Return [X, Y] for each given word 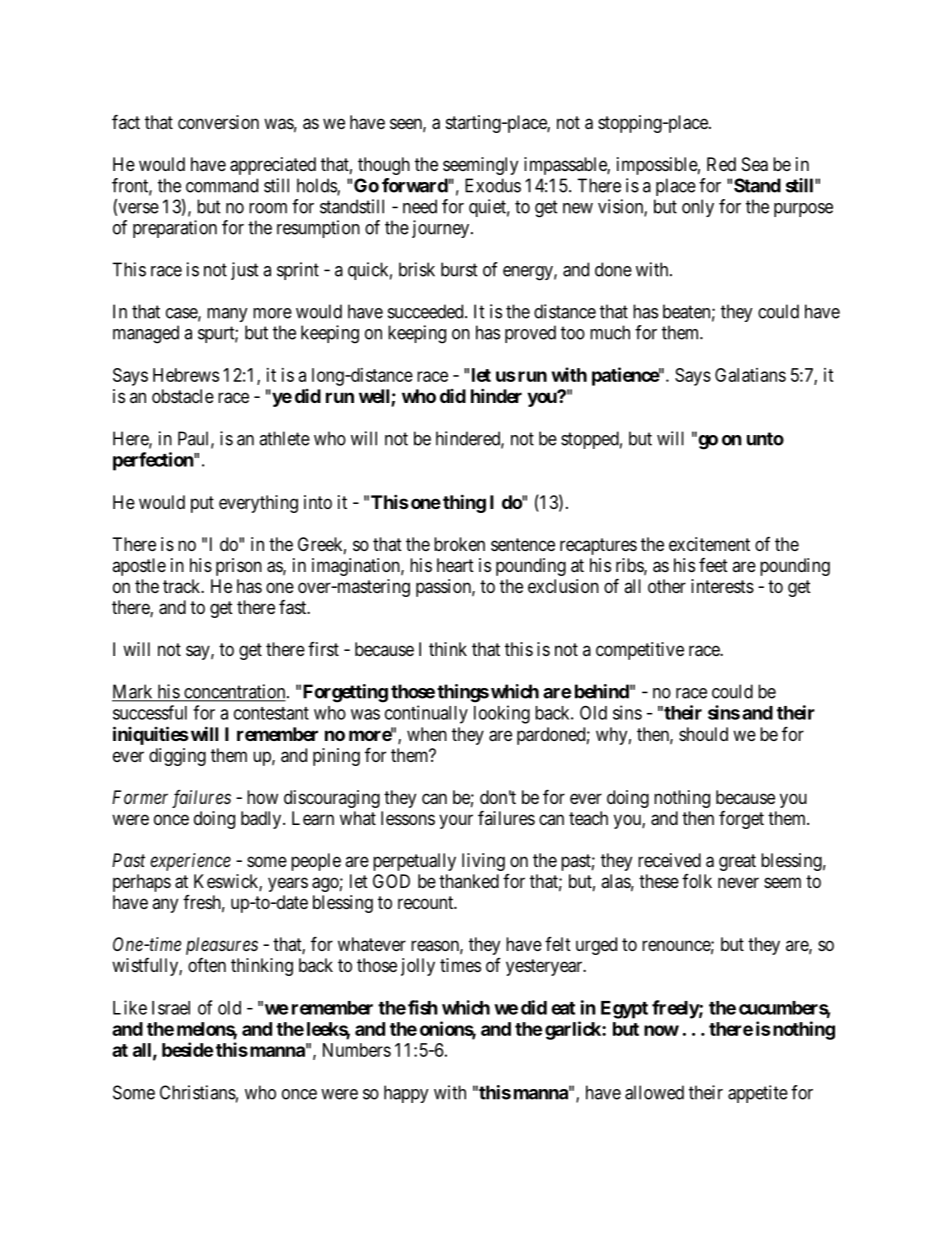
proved [530, 334]
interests [722, 586]
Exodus [493, 185]
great [737, 862]
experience [190, 862]
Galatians [750, 375]
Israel [171, 1008]
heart [455, 565]
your [456, 821]
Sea [755, 164]
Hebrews [186, 375]
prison [239, 567]
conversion [218, 122]
